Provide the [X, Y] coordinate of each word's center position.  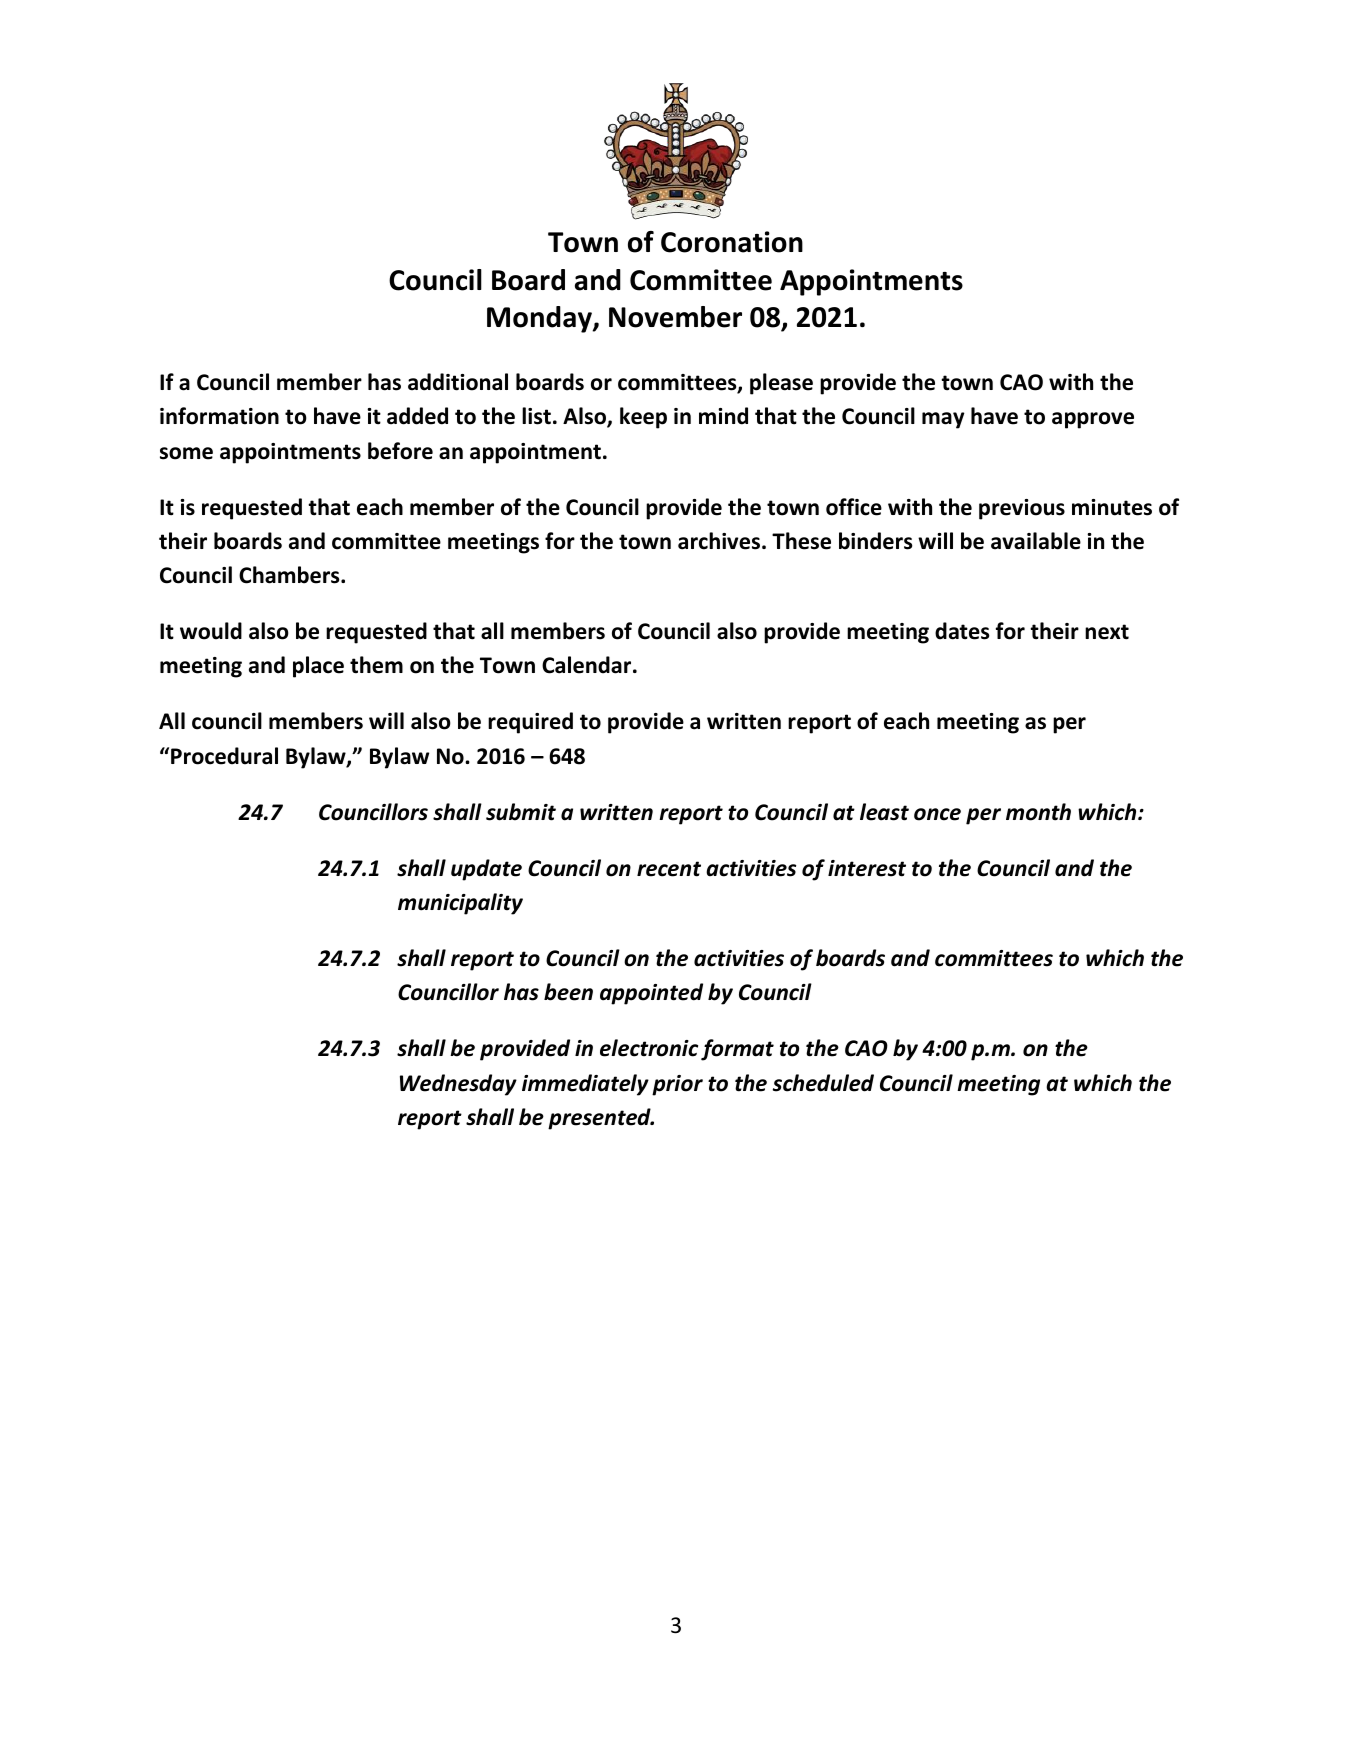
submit [521, 812]
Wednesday [458, 1085]
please [781, 384]
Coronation [732, 242]
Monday [540, 319]
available [1036, 541]
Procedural [224, 756]
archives [719, 541]
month [1038, 812]
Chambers [290, 575]
